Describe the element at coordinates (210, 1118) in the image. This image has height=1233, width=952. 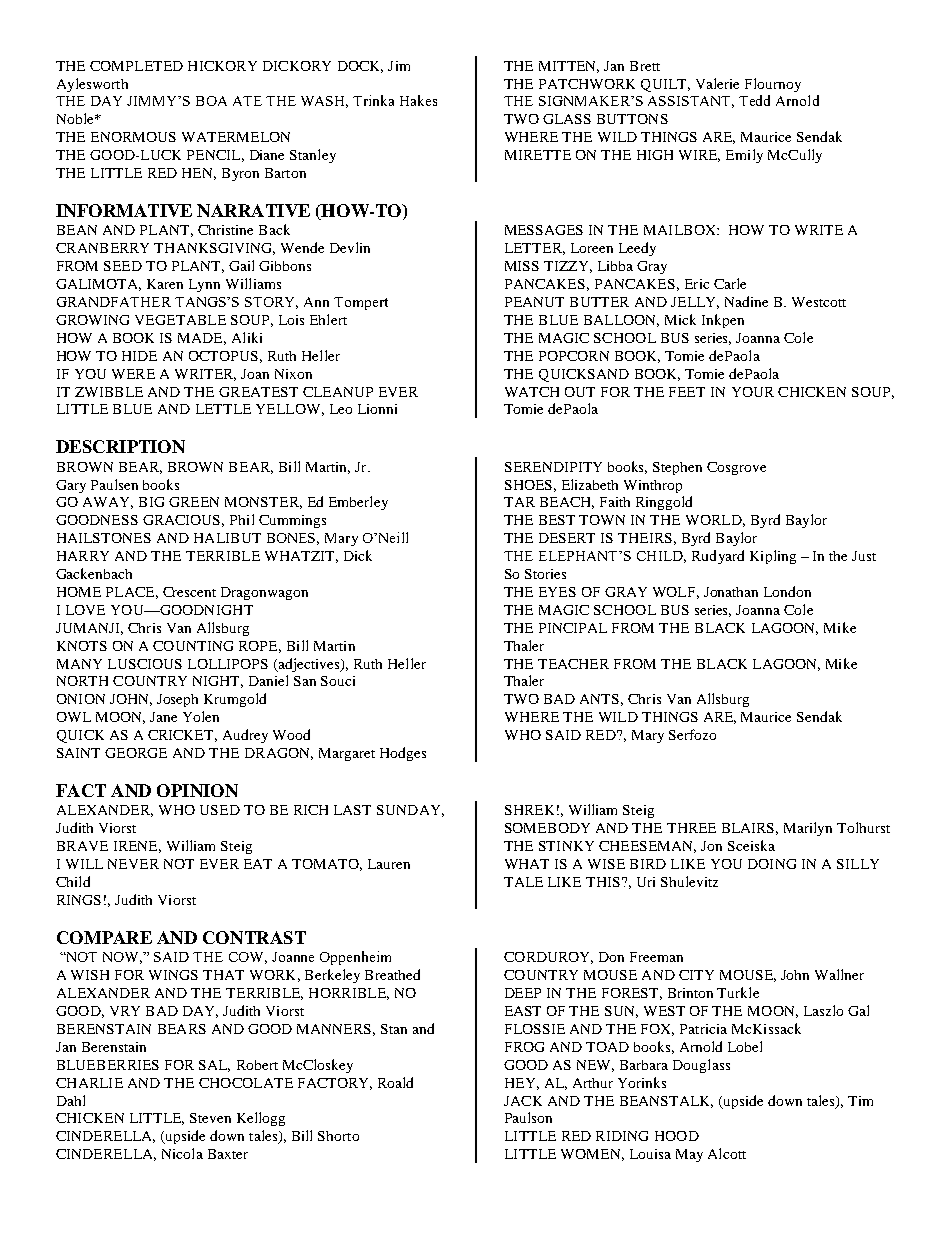
I see `Steven` at that location.
